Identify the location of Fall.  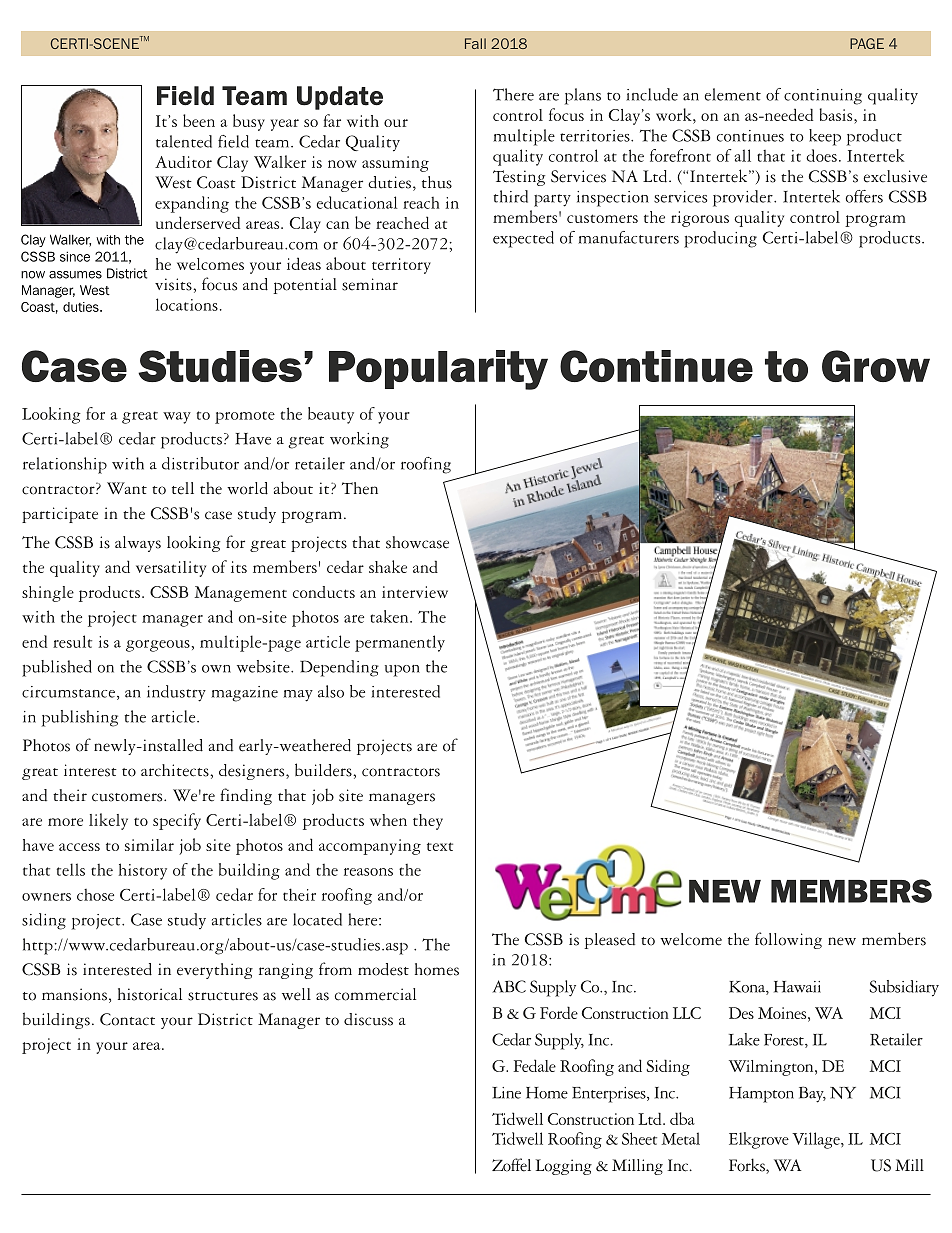
(475, 43).
